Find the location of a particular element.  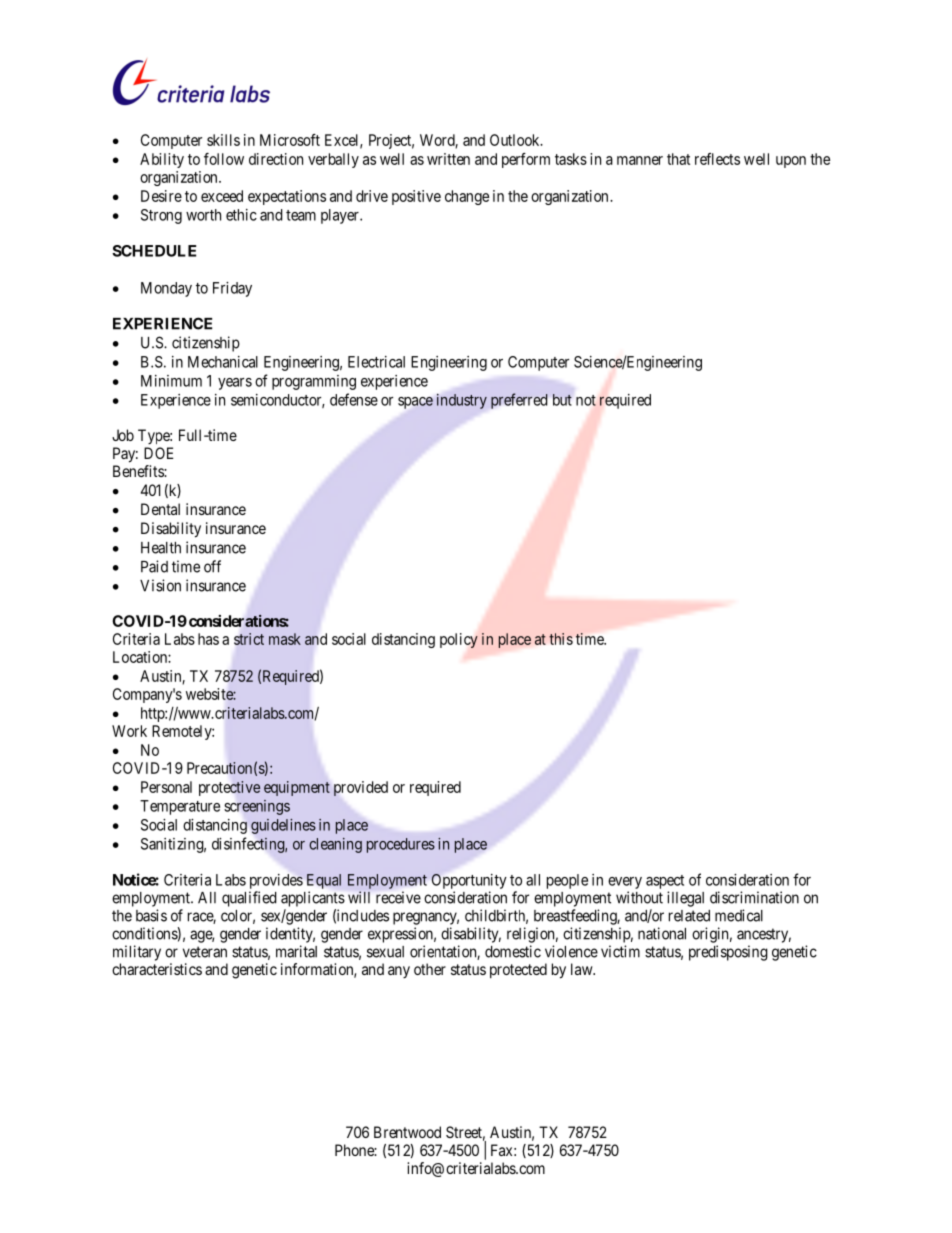

predisposing is located at coordinates (728, 953).
